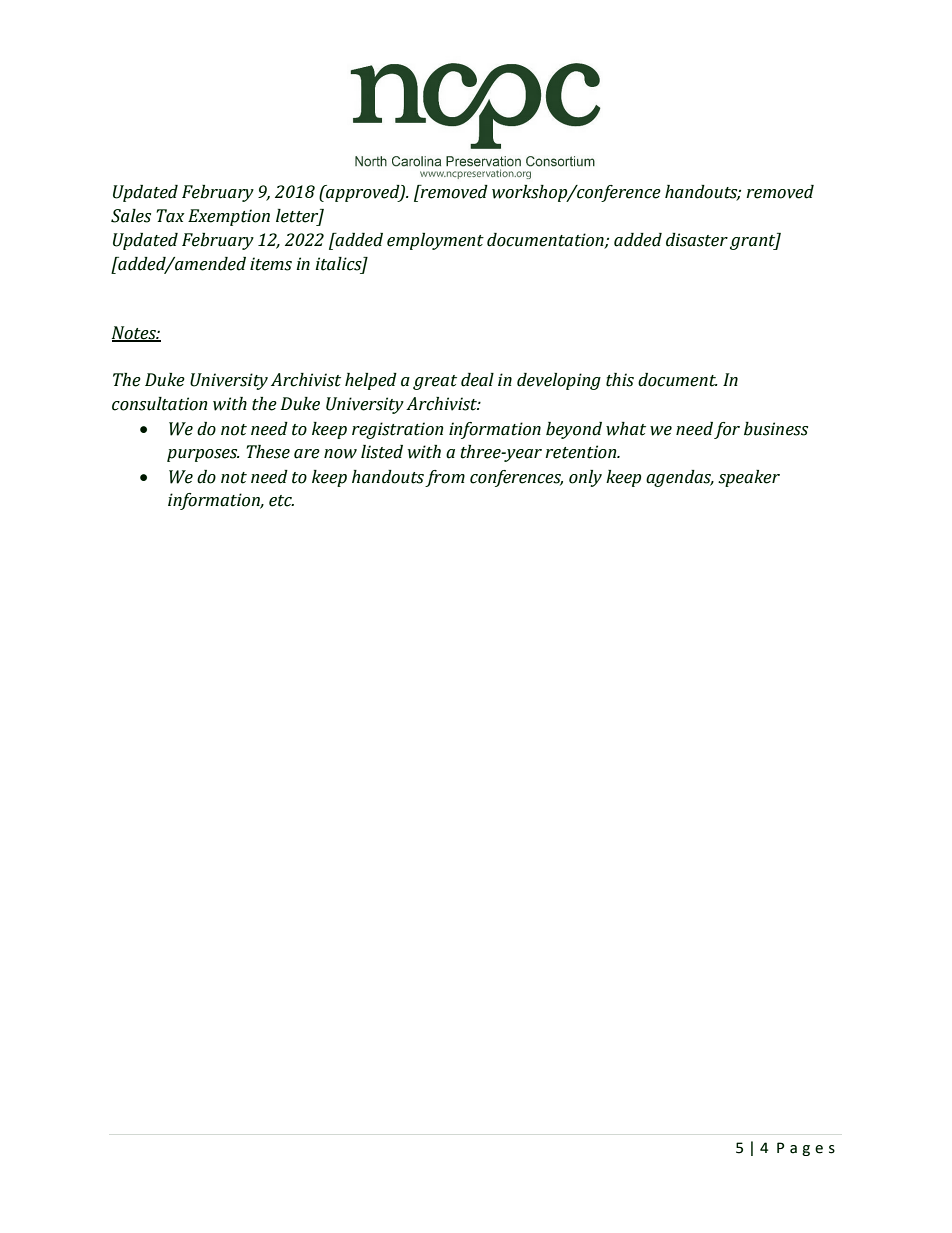 The image size is (952, 1233). Describe the element at coordinates (620, 380) in the image. I see `this` at that location.
